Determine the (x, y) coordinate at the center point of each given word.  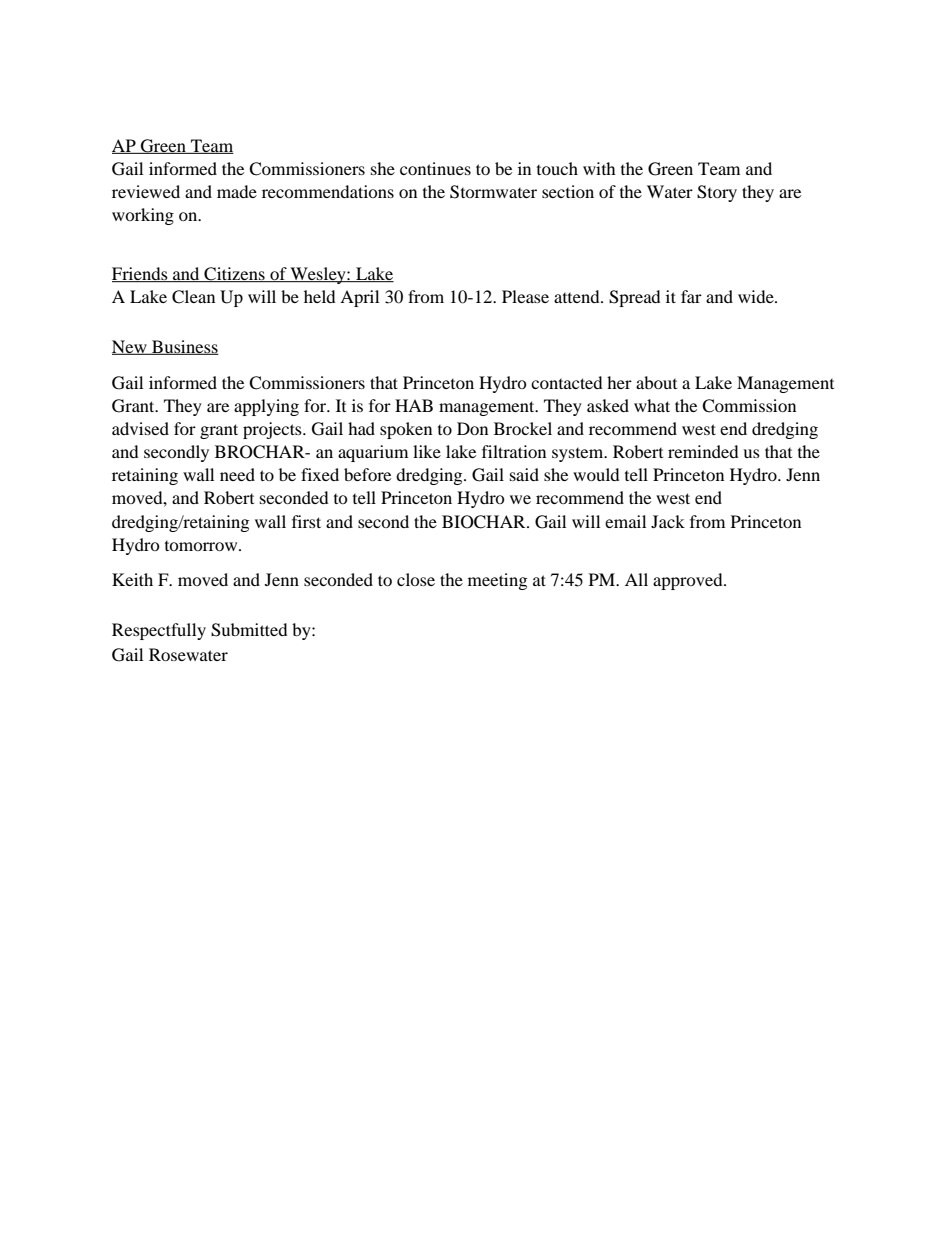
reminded (703, 451)
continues (435, 168)
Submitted (249, 630)
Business (184, 347)
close (416, 579)
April (359, 298)
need (237, 474)
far (691, 296)
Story (717, 193)
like (427, 451)
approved (689, 581)
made (237, 191)
